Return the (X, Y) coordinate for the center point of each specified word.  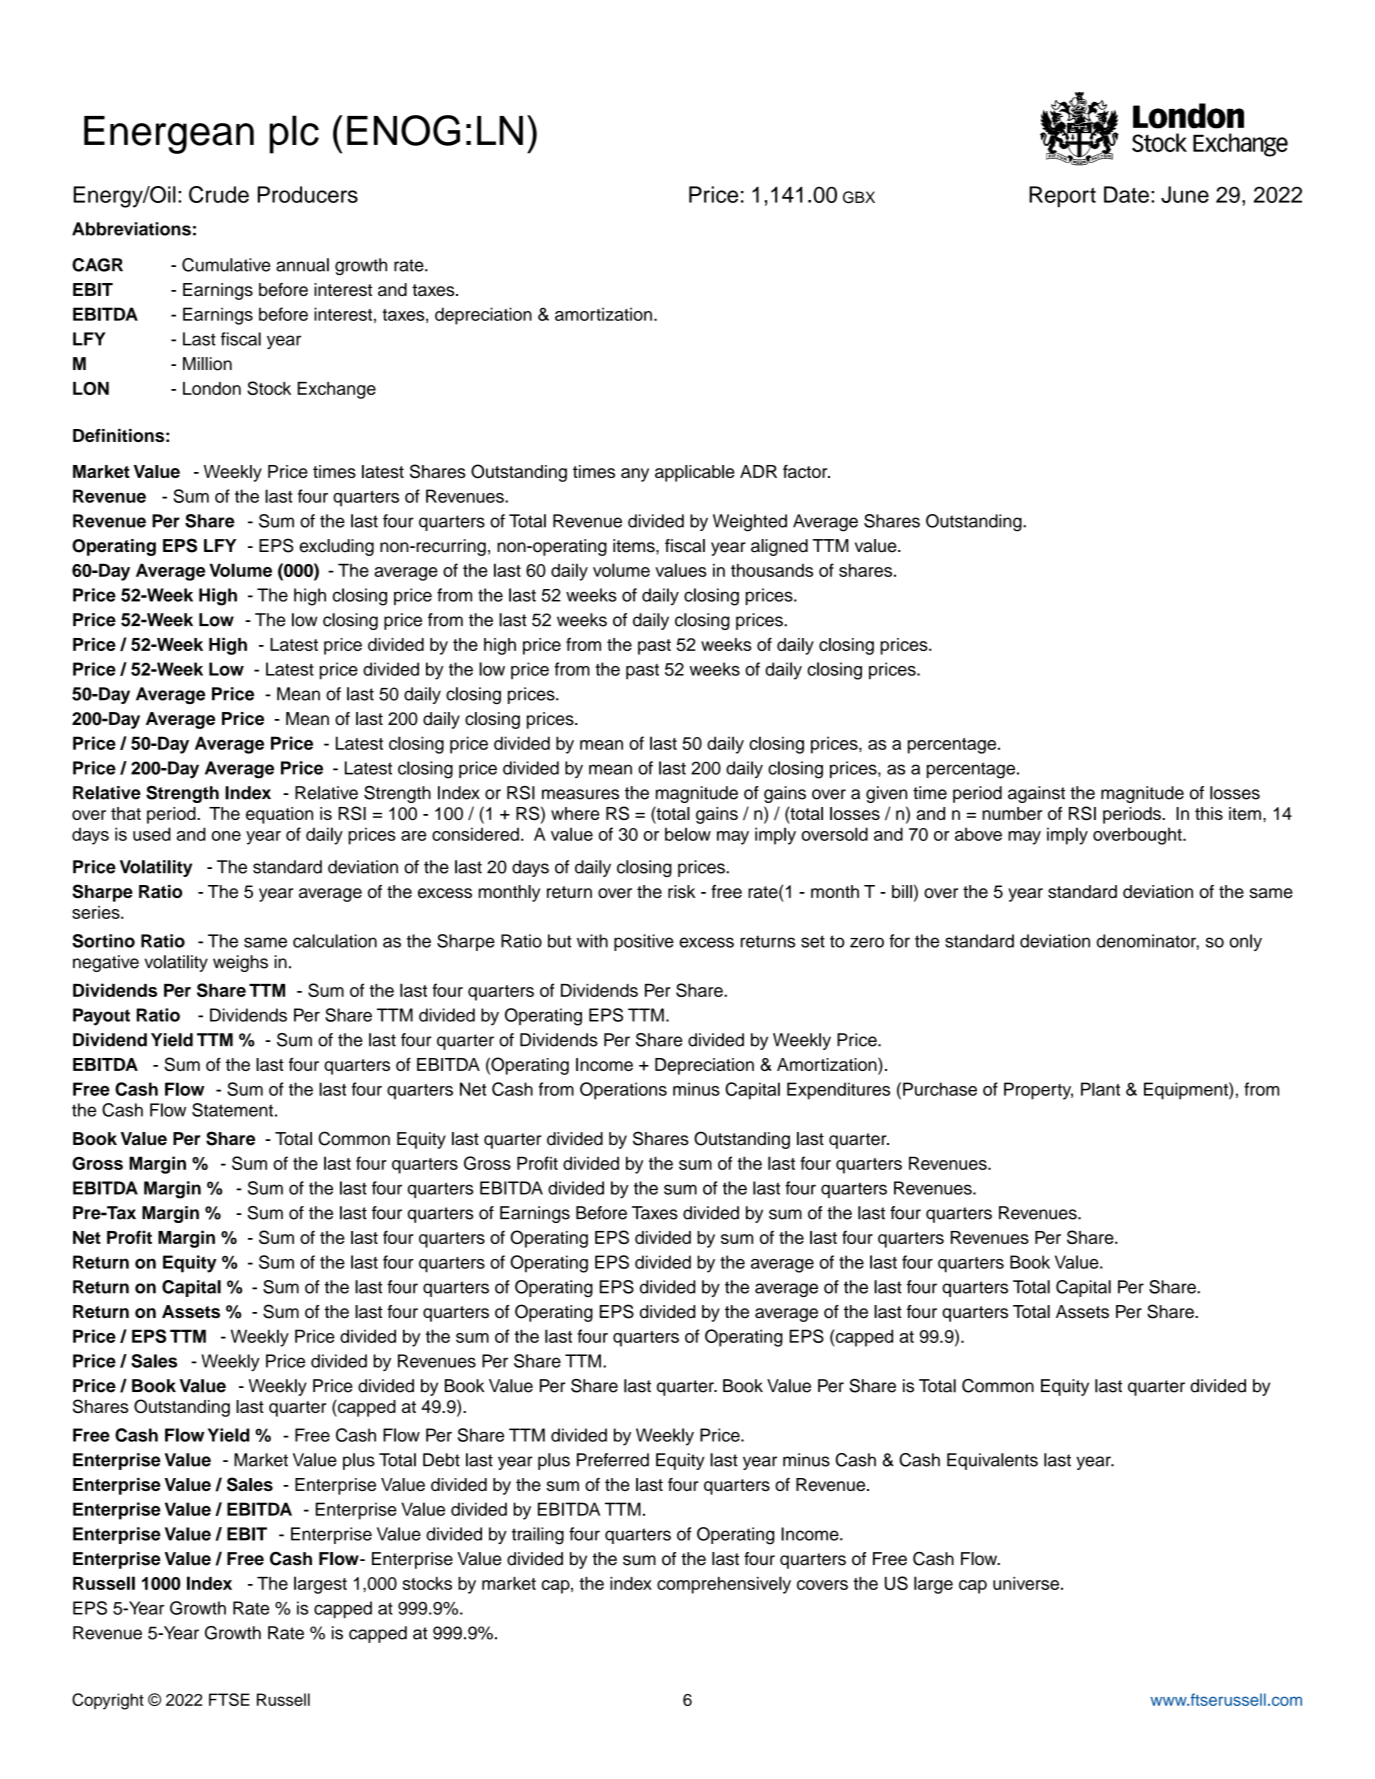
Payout (101, 1017)
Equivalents (992, 1461)
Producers (308, 194)
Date (1126, 194)
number (1012, 813)
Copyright (108, 1701)
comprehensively (724, 1585)
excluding (336, 547)
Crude (219, 194)
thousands (772, 570)
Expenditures (838, 1091)
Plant (1100, 1089)
